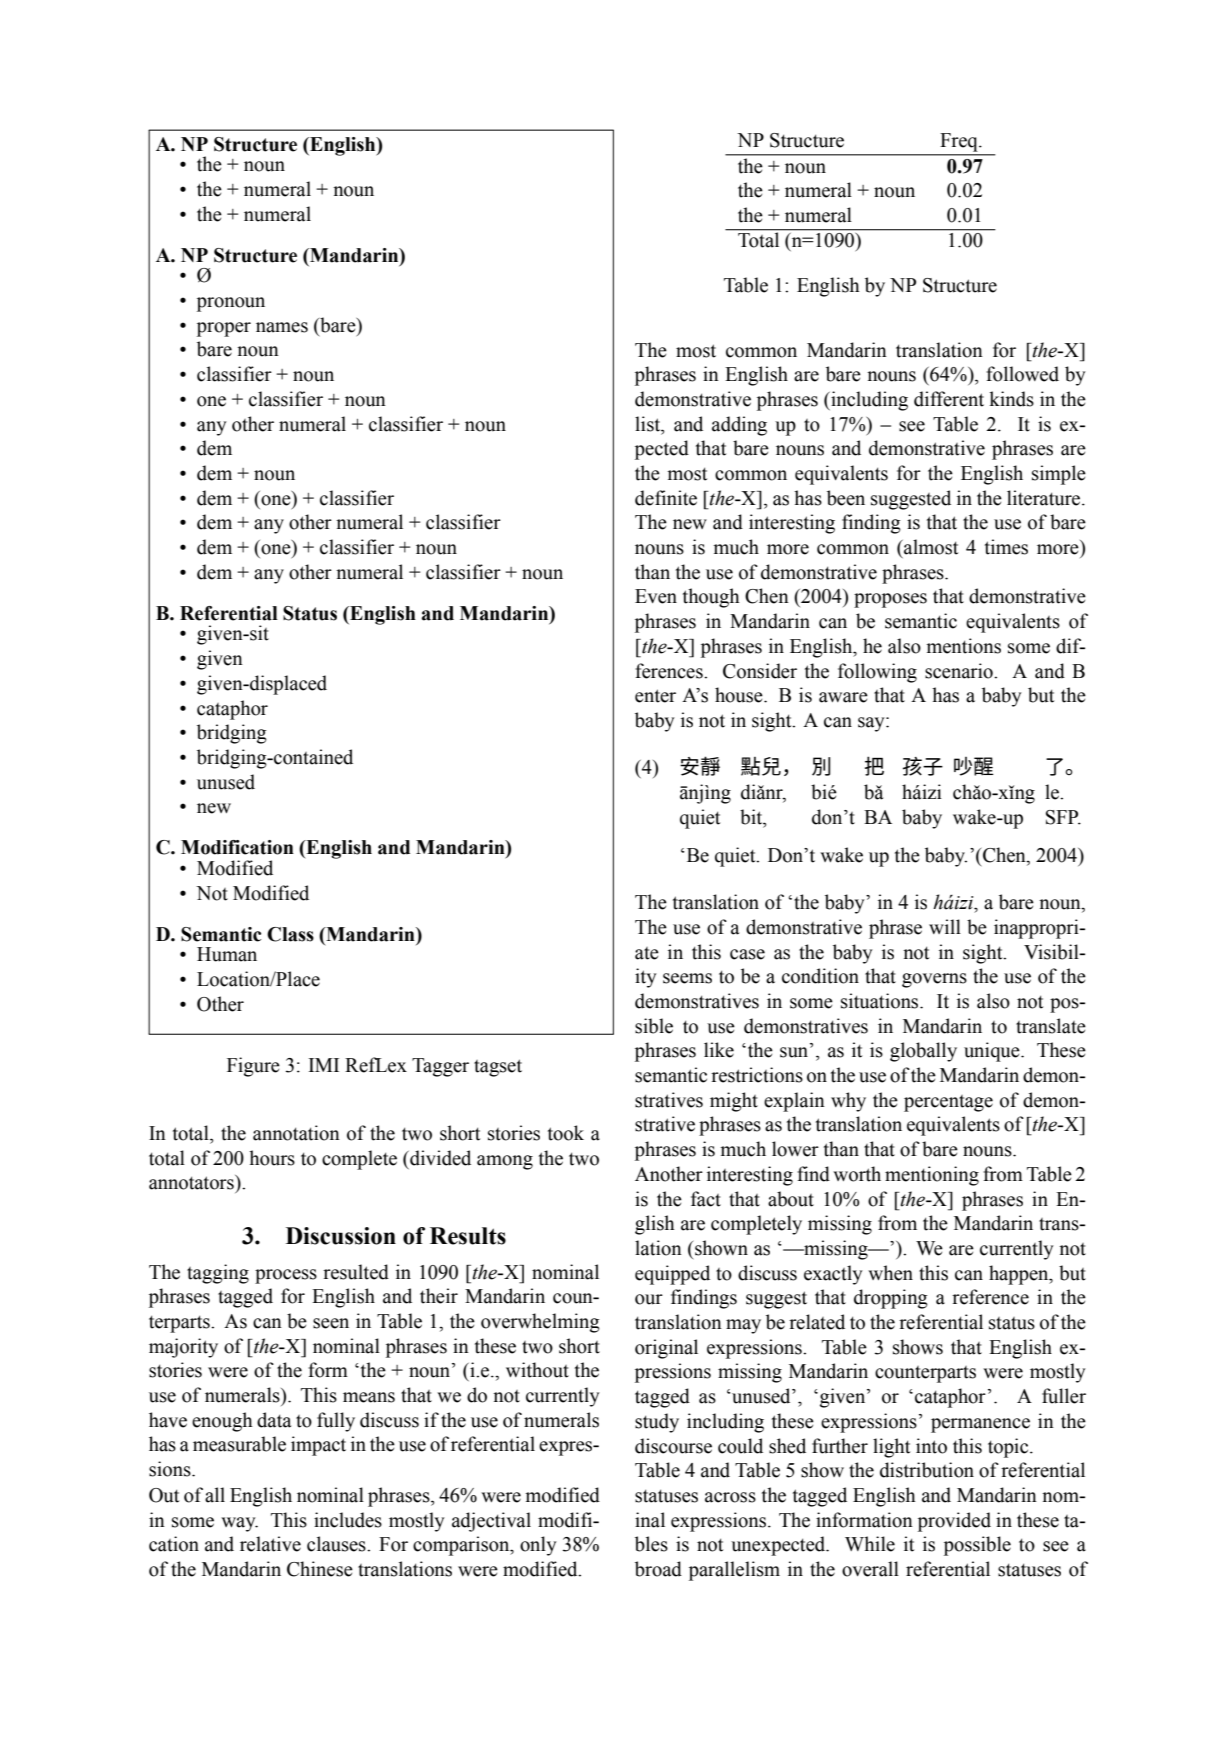 Image resolution: width=1230 pixels, height=1739 pixels. What do you see at coordinates (282, 327) in the page?
I see `names` at bounding box center [282, 327].
